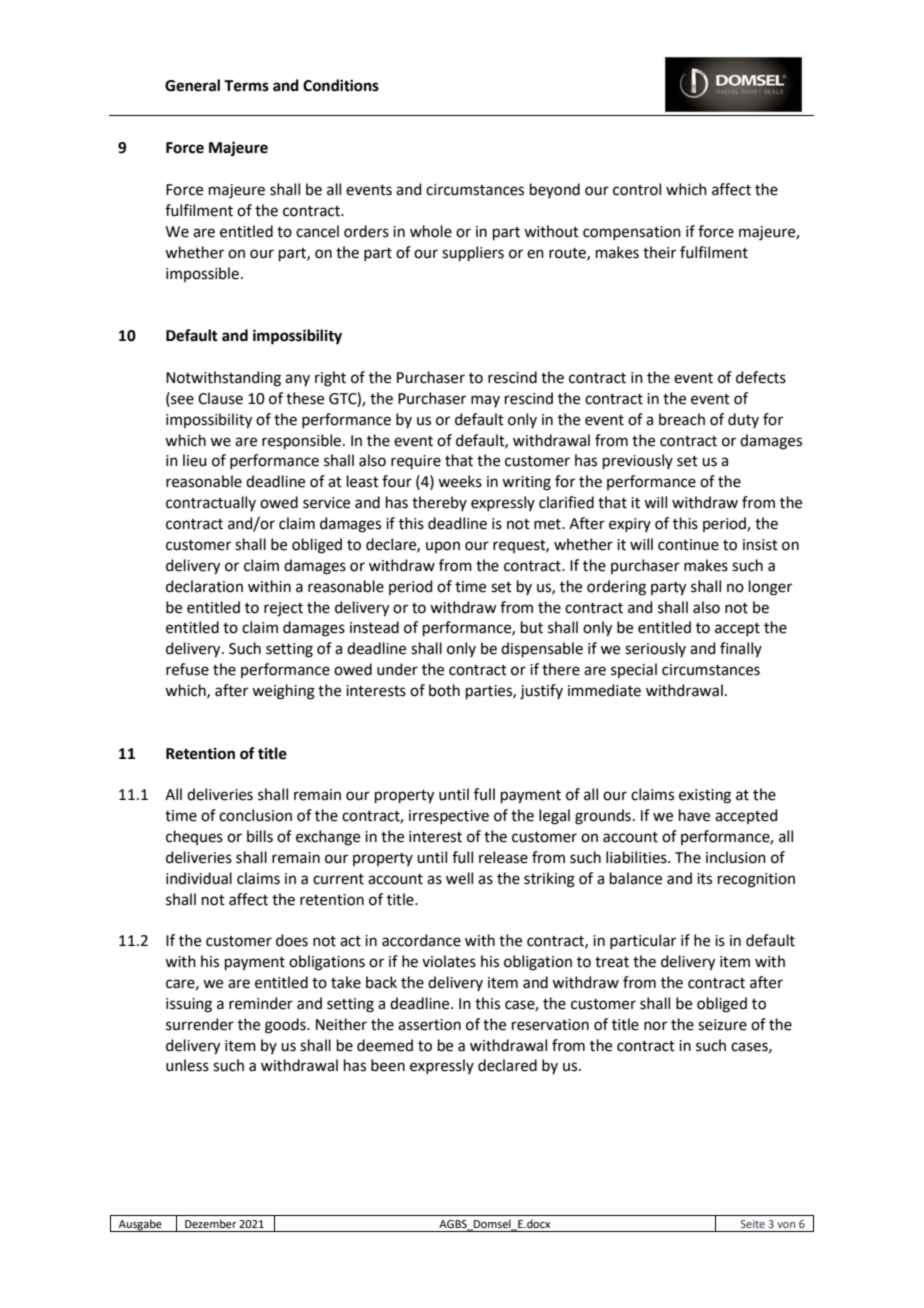 The height and width of the image is (1308, 924). Describe the element at coordinates (388, 1065) in the image. I see `been` at that location.
